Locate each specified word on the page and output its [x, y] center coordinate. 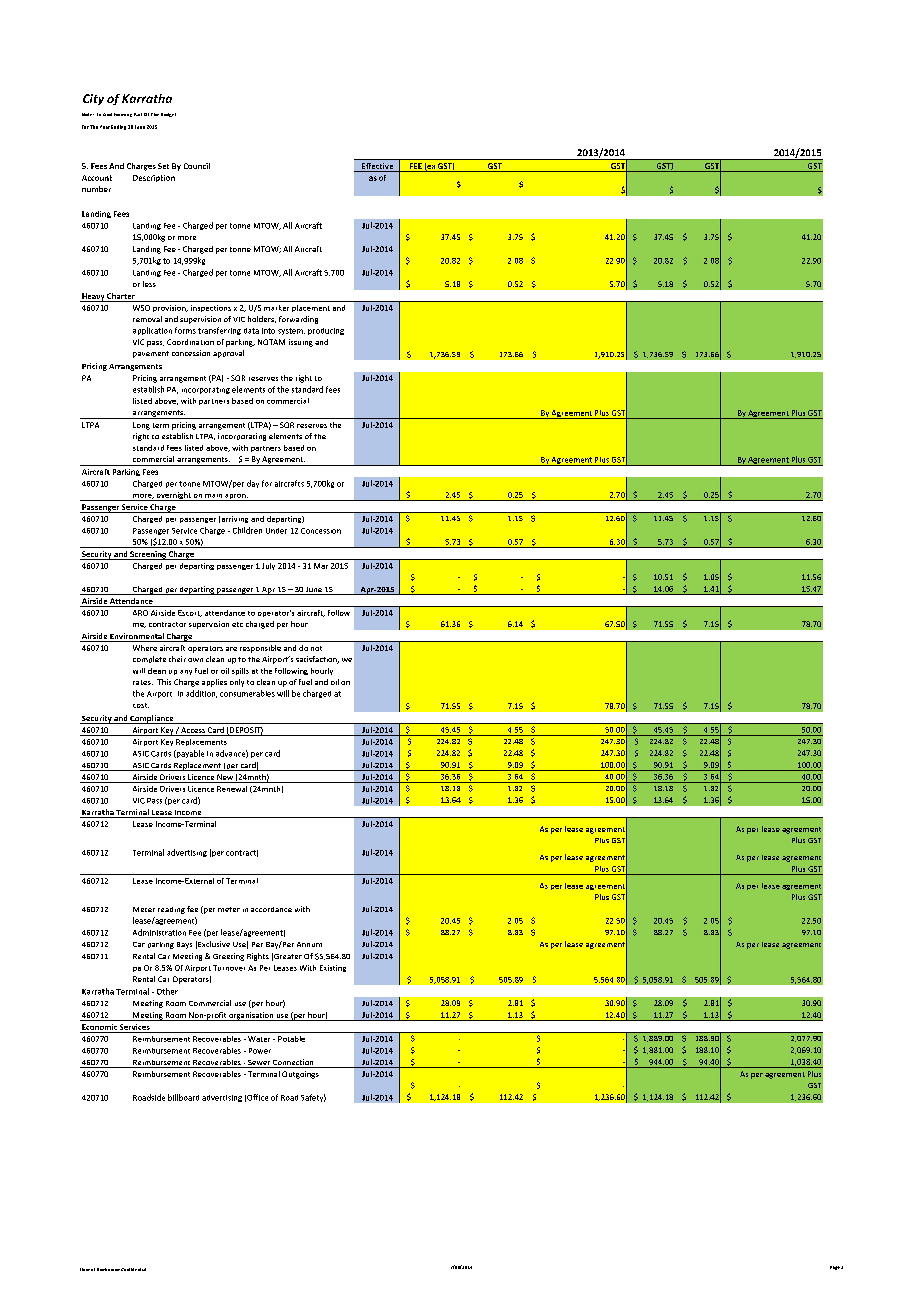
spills [240, 671]
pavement [151, 354]
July [268, 566]
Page [835, 1268]
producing [326, 331]
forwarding [298, 320]
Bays [184, 945]
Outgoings [300, 1075]
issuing [301, 343]
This [164, 682]
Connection [293, 1063]
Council [197, 166]
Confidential [133, 1269]
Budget [168, 115]
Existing [333, 968]
